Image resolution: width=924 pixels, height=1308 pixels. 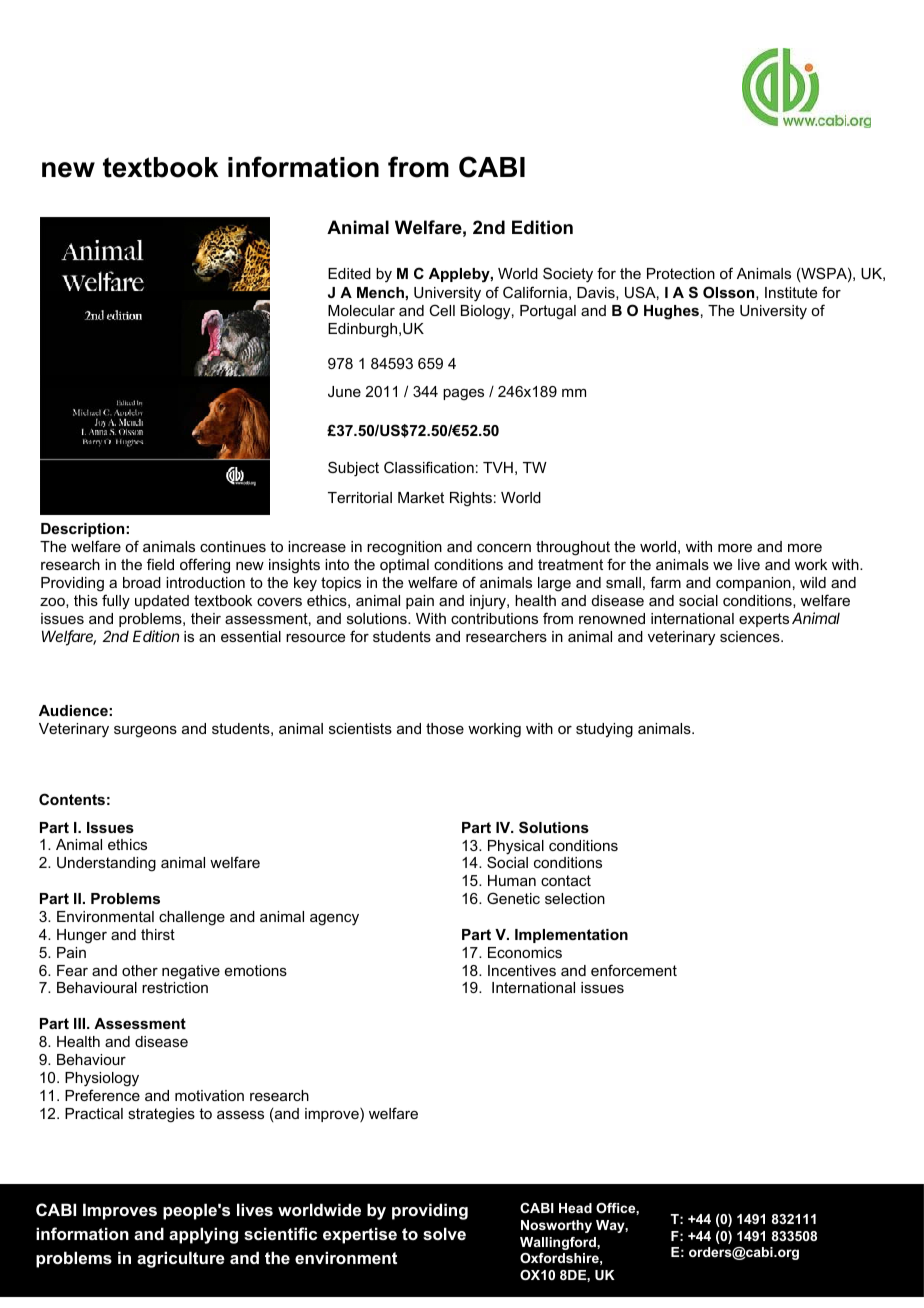 I want to click on solve, so click(x=444, y=1233).
